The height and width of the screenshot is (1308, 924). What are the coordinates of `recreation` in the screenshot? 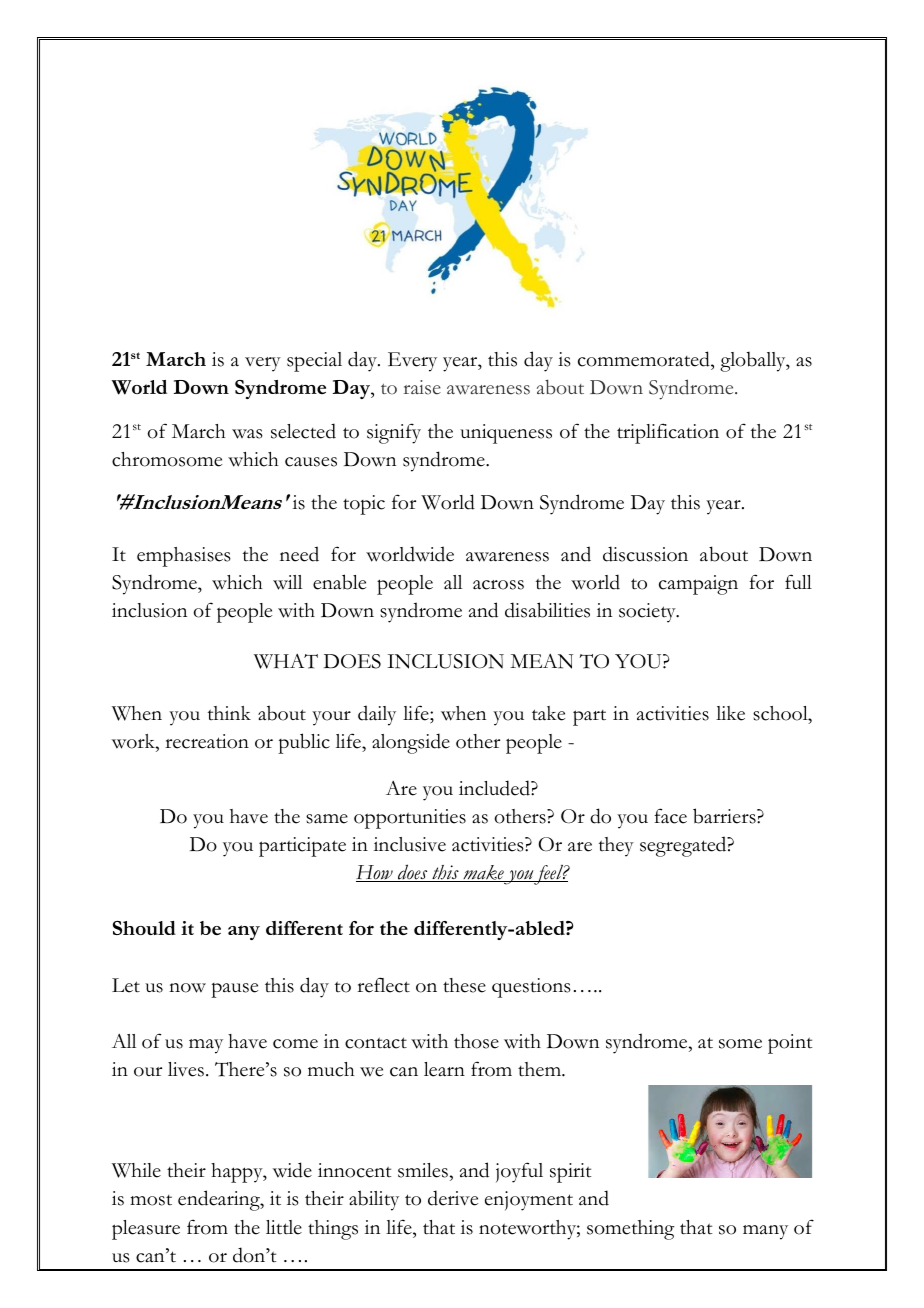 It's located at (207, 741).
